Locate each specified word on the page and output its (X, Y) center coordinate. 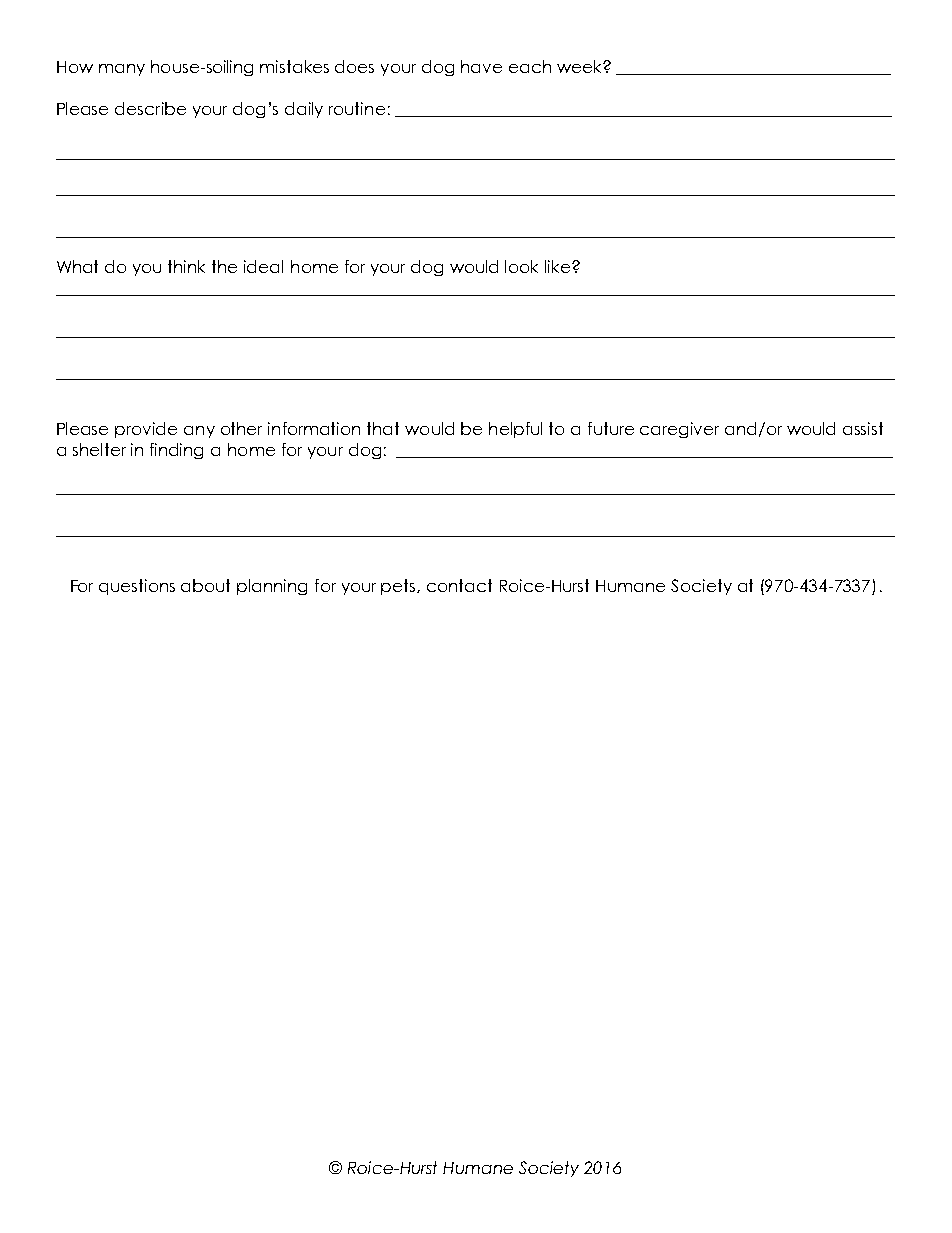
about (205, 585)
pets (399, 587)
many (122, 70)
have (481, 66)
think (186, 266)
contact (459, 585)
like (559, 266)
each (530, 66)
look (521, 266)
